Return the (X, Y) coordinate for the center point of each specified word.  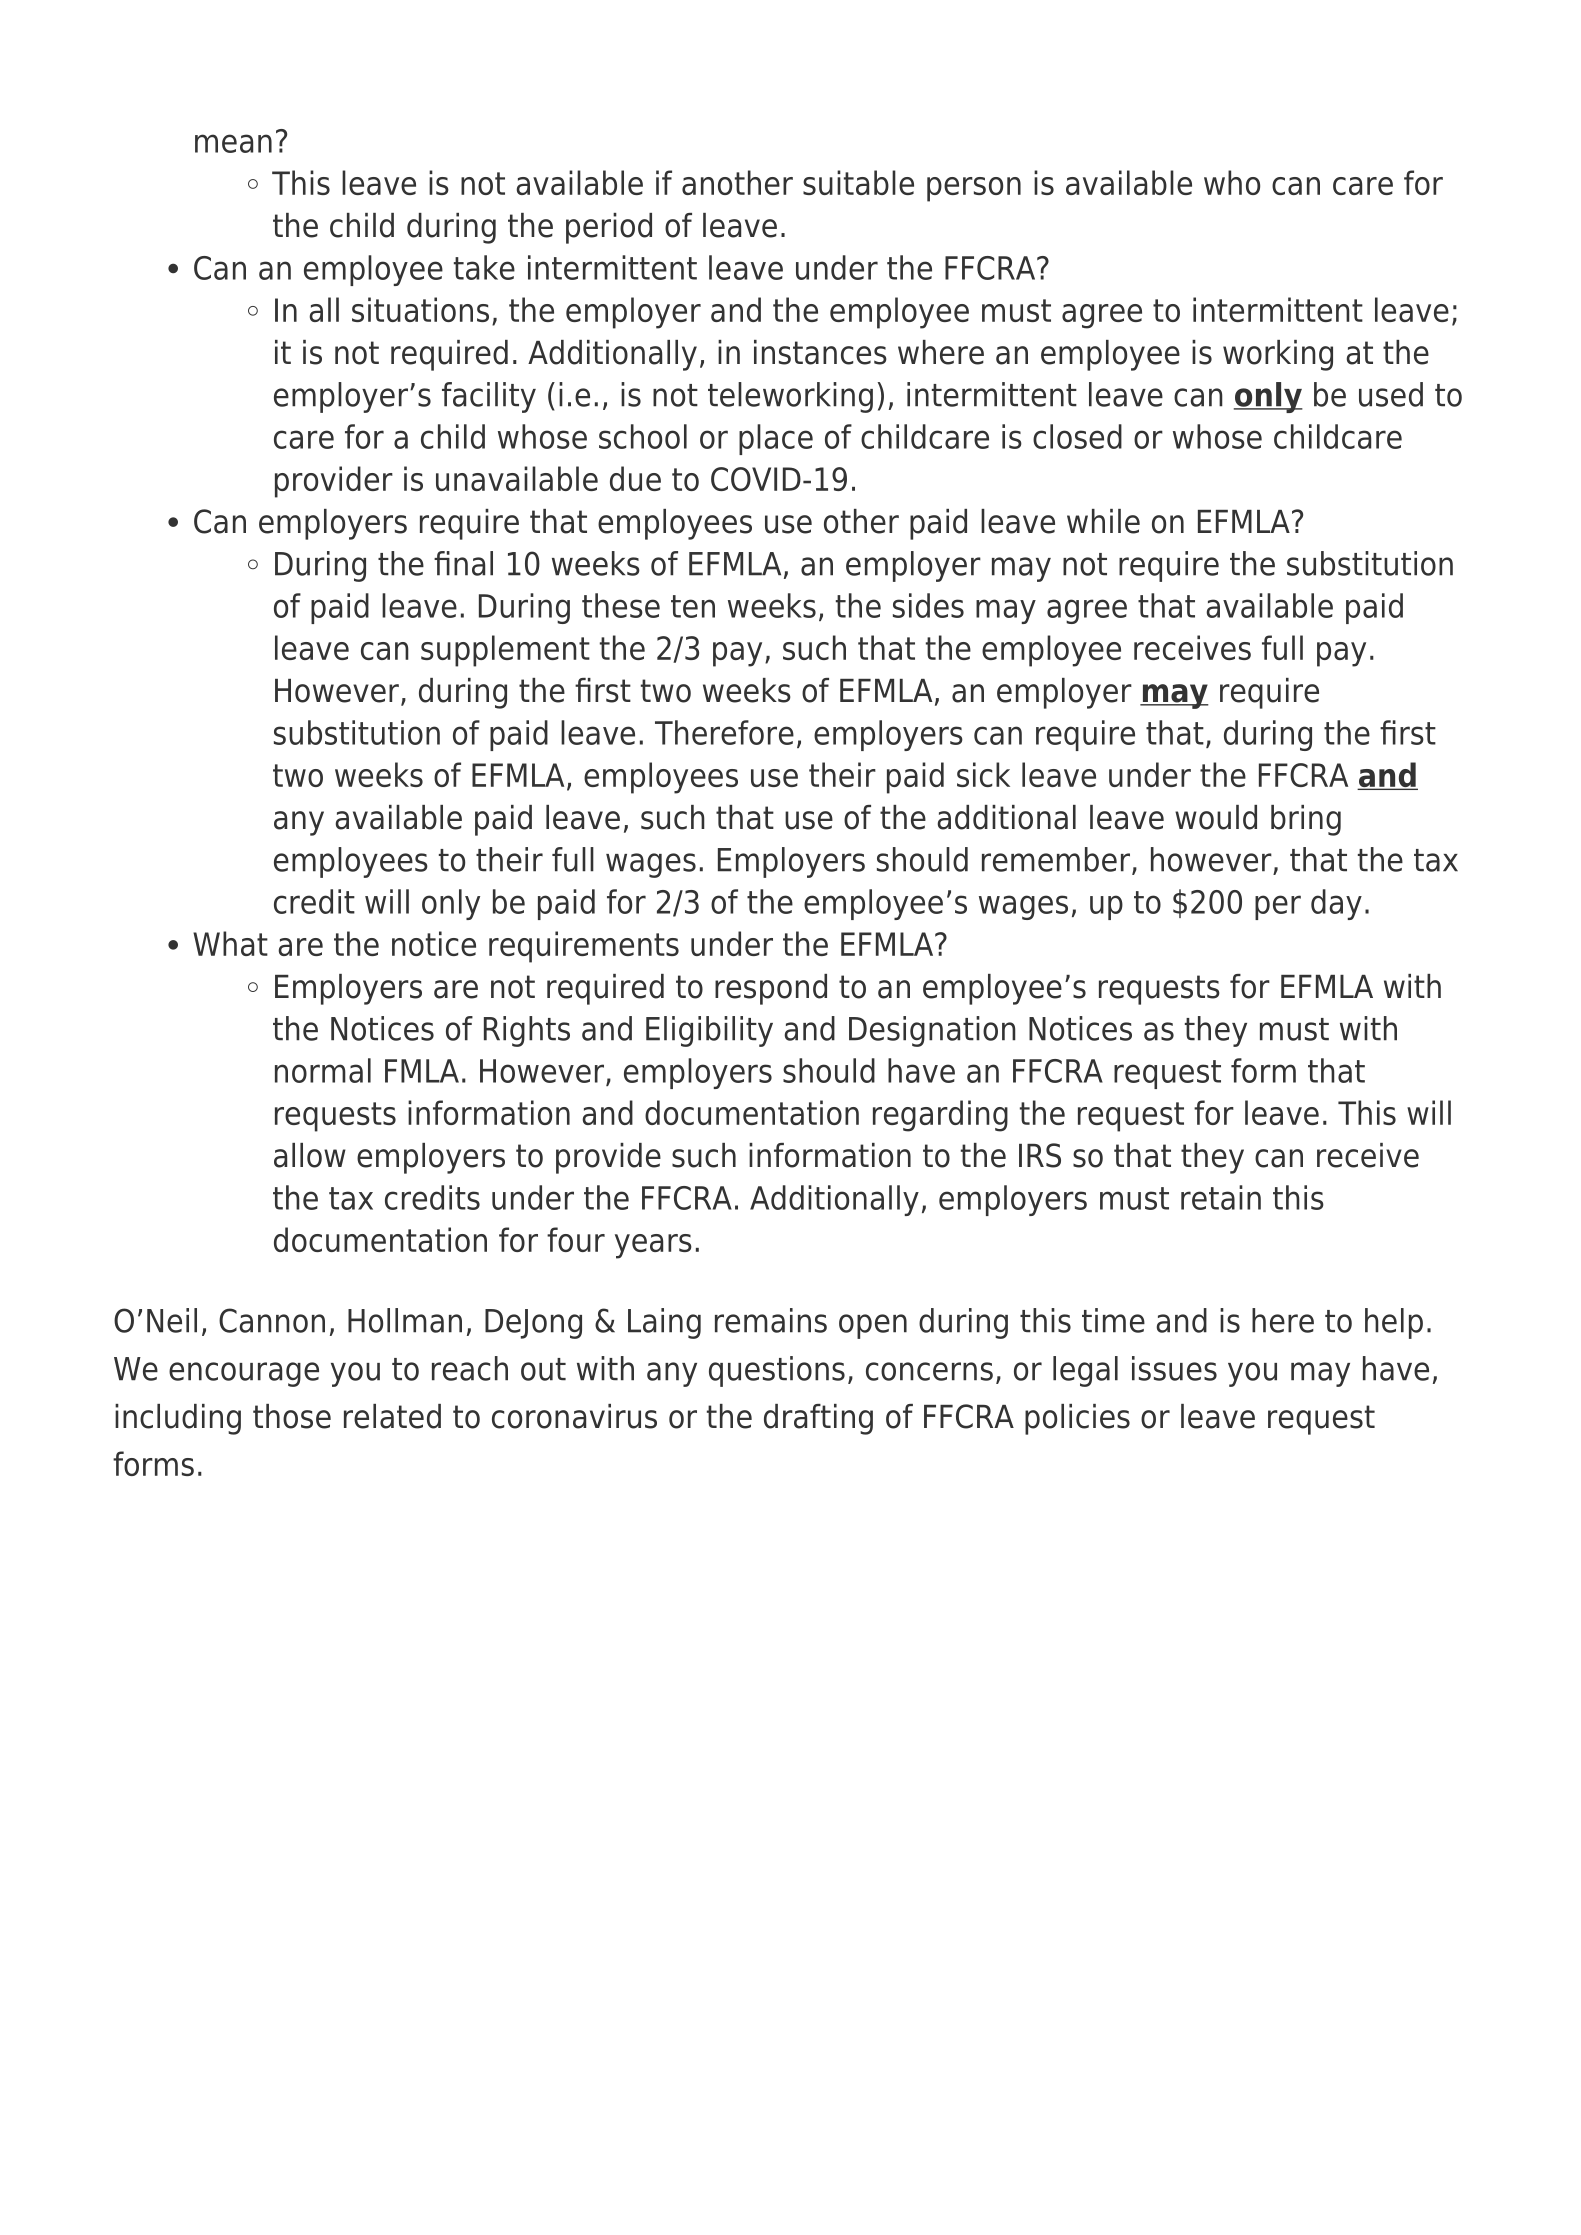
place (776, 439)
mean (233, 143)
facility (489, 397)
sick (983, 774)
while (1103, 521)
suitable (858, 182)
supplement (505, 651)
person (974, 189)
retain (1221, 1197)
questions (777, 1371)
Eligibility (709, 1031)
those (292, 1416)
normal (323, 1070)
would (1216, 817)
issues (1174, 1368)
